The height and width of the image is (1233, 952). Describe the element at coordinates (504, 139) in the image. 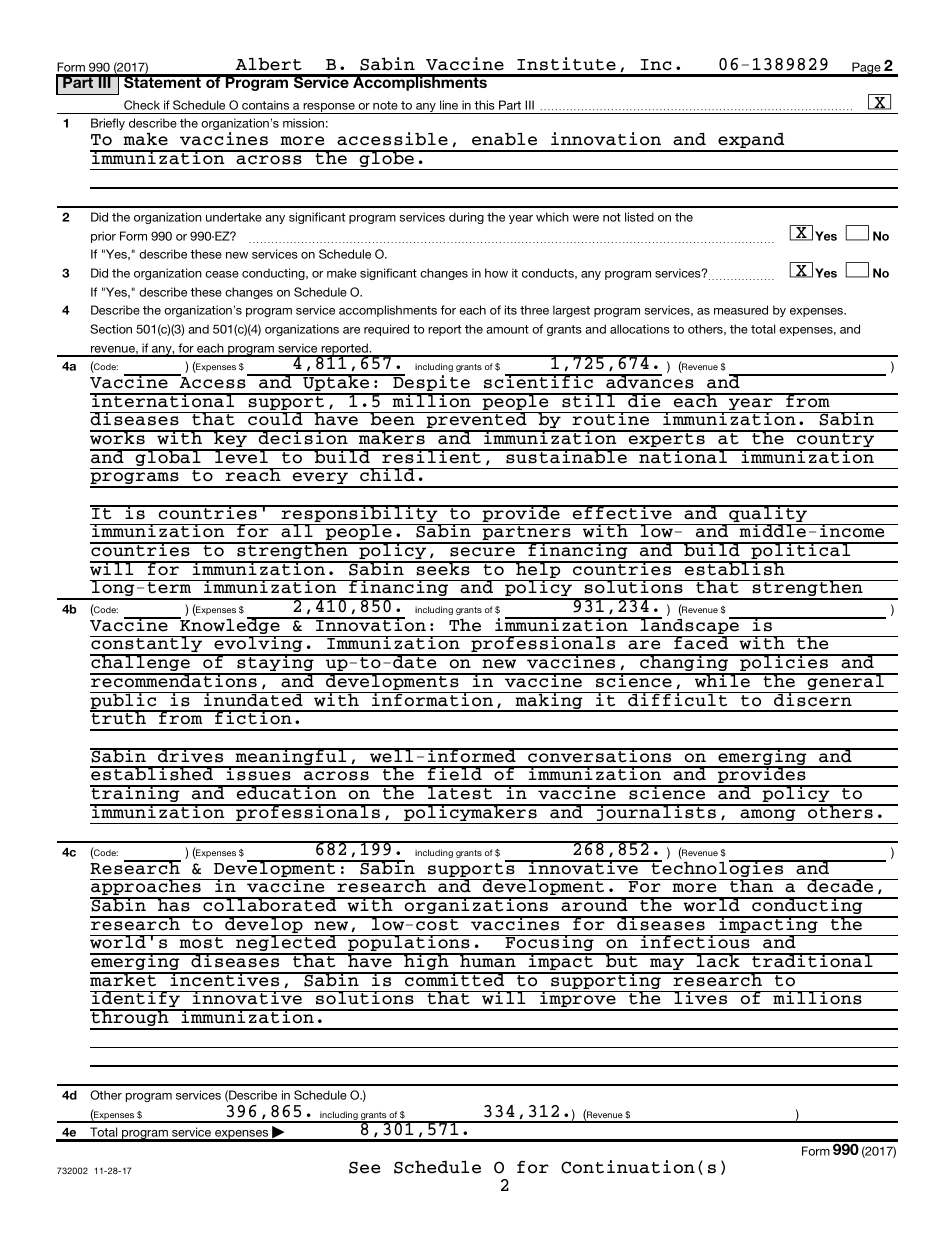

I see `enable` at that location.
